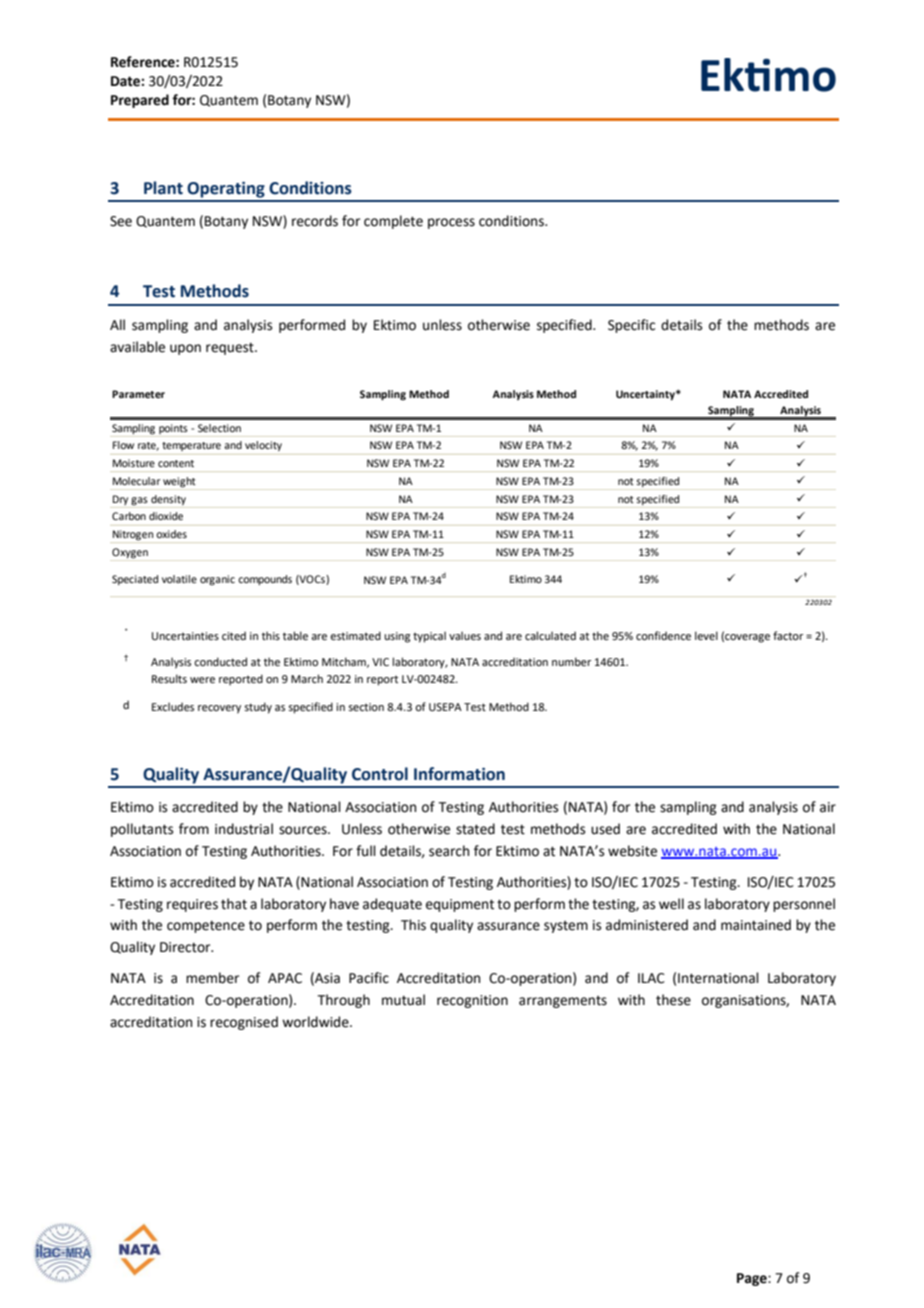 The width and height of the image is (924, 1308). I want to click on values, so click(465, 635).
